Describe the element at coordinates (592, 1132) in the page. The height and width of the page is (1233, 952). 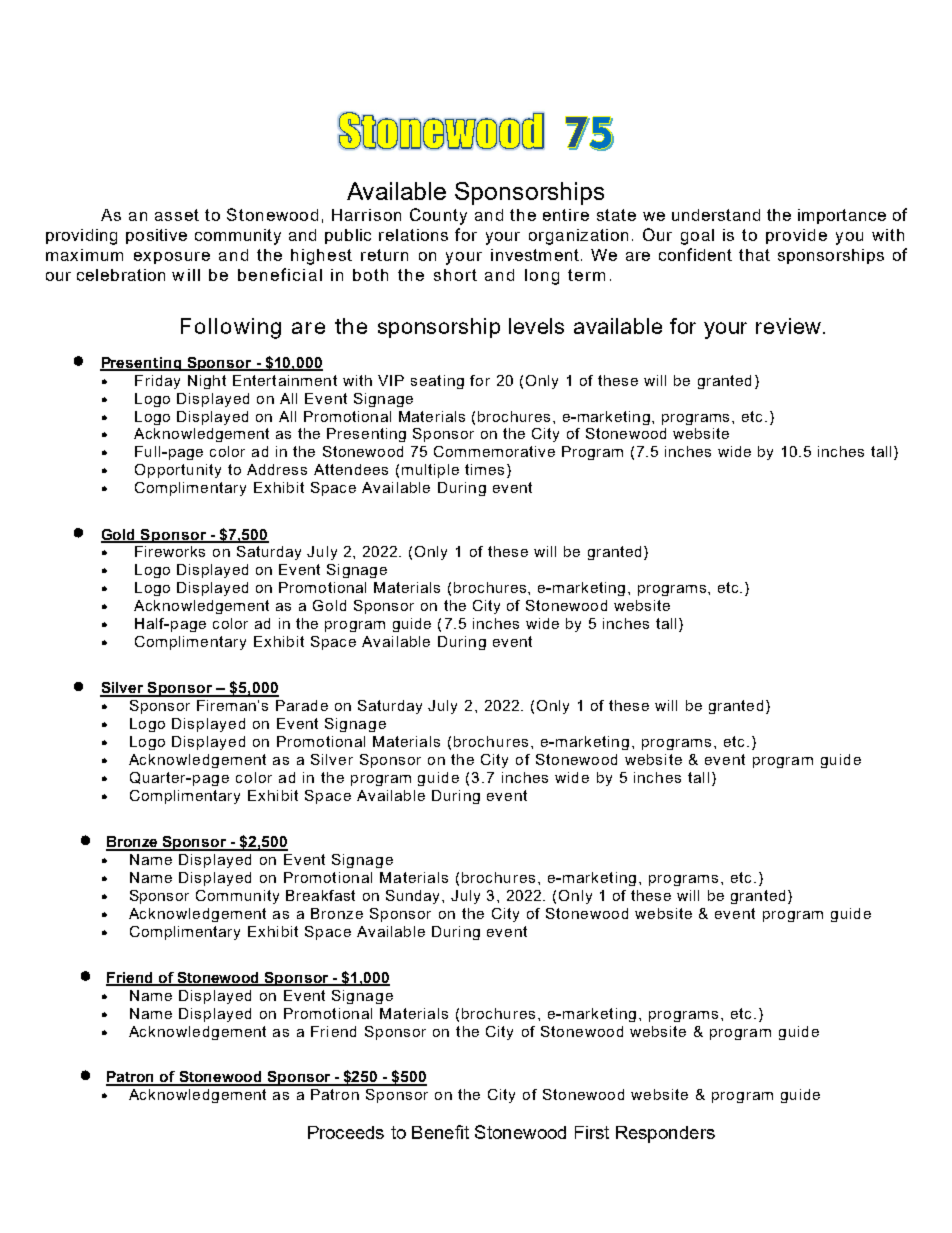
I see `First` at that location.
